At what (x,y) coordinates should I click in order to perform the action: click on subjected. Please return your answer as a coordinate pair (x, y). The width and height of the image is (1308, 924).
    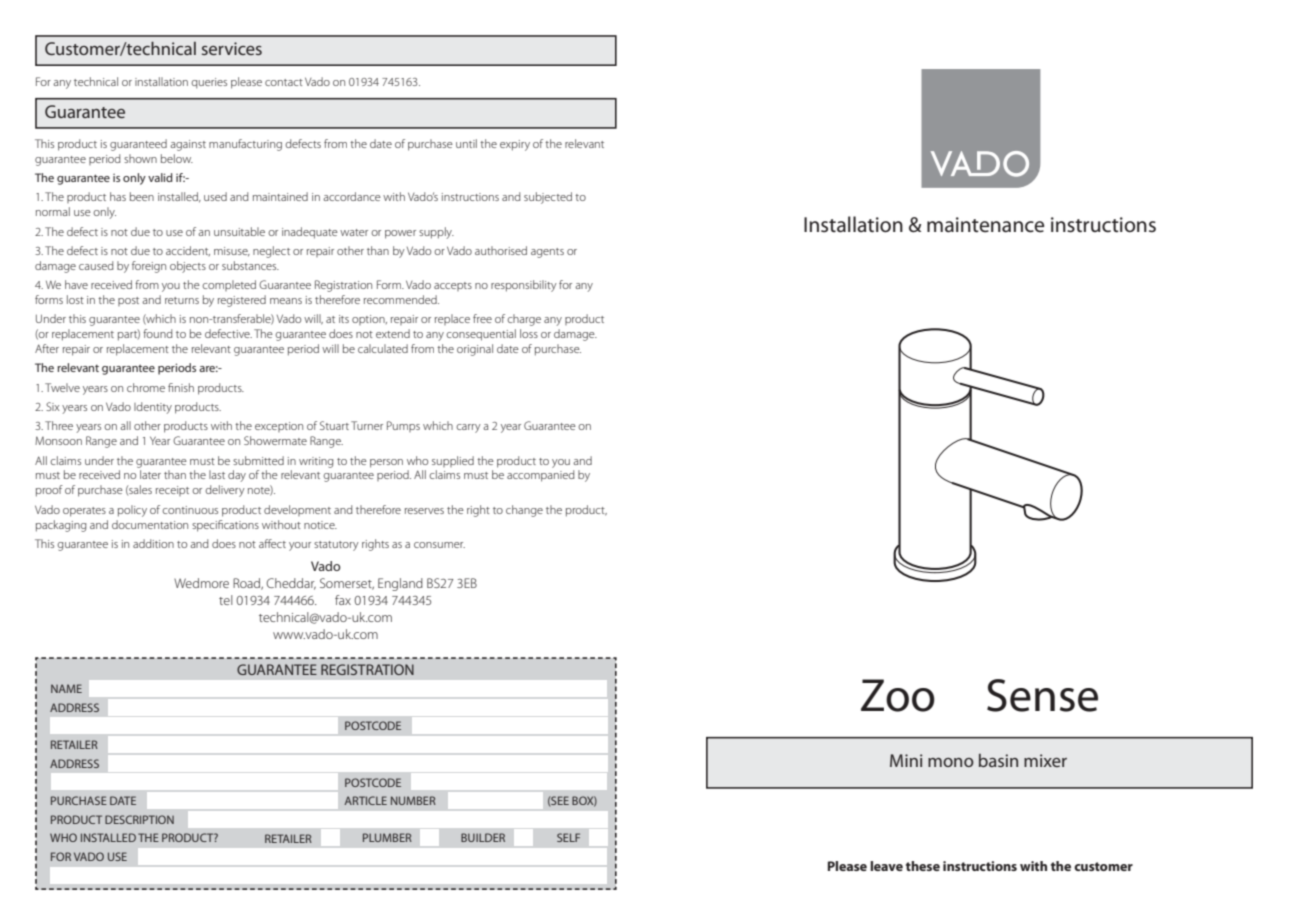
    Looking at the image, I should click on (548, 198).
